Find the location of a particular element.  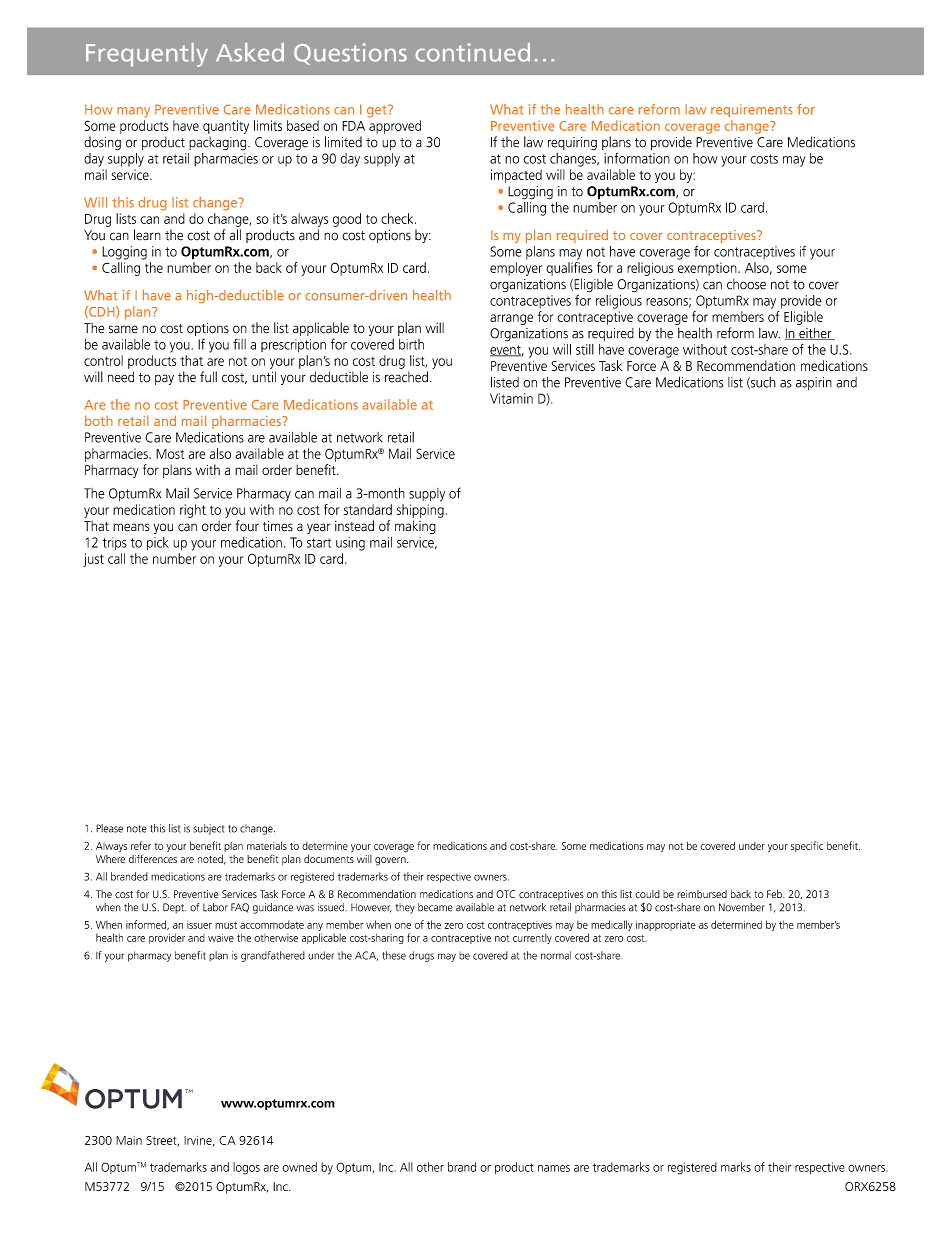

Frequently is located at coordinates (147, 55).
